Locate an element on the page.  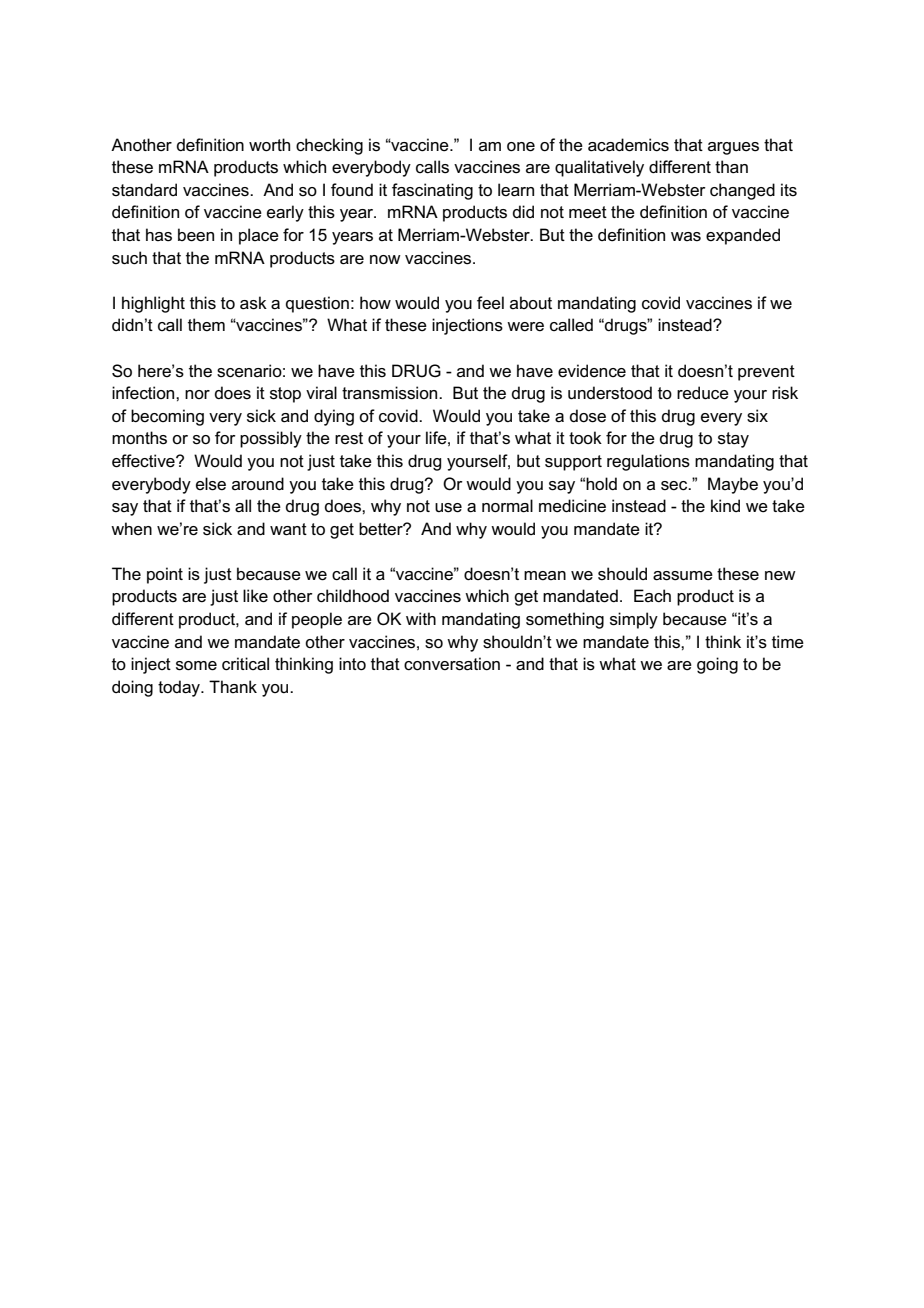
else is located at coordinates (211, 484).
